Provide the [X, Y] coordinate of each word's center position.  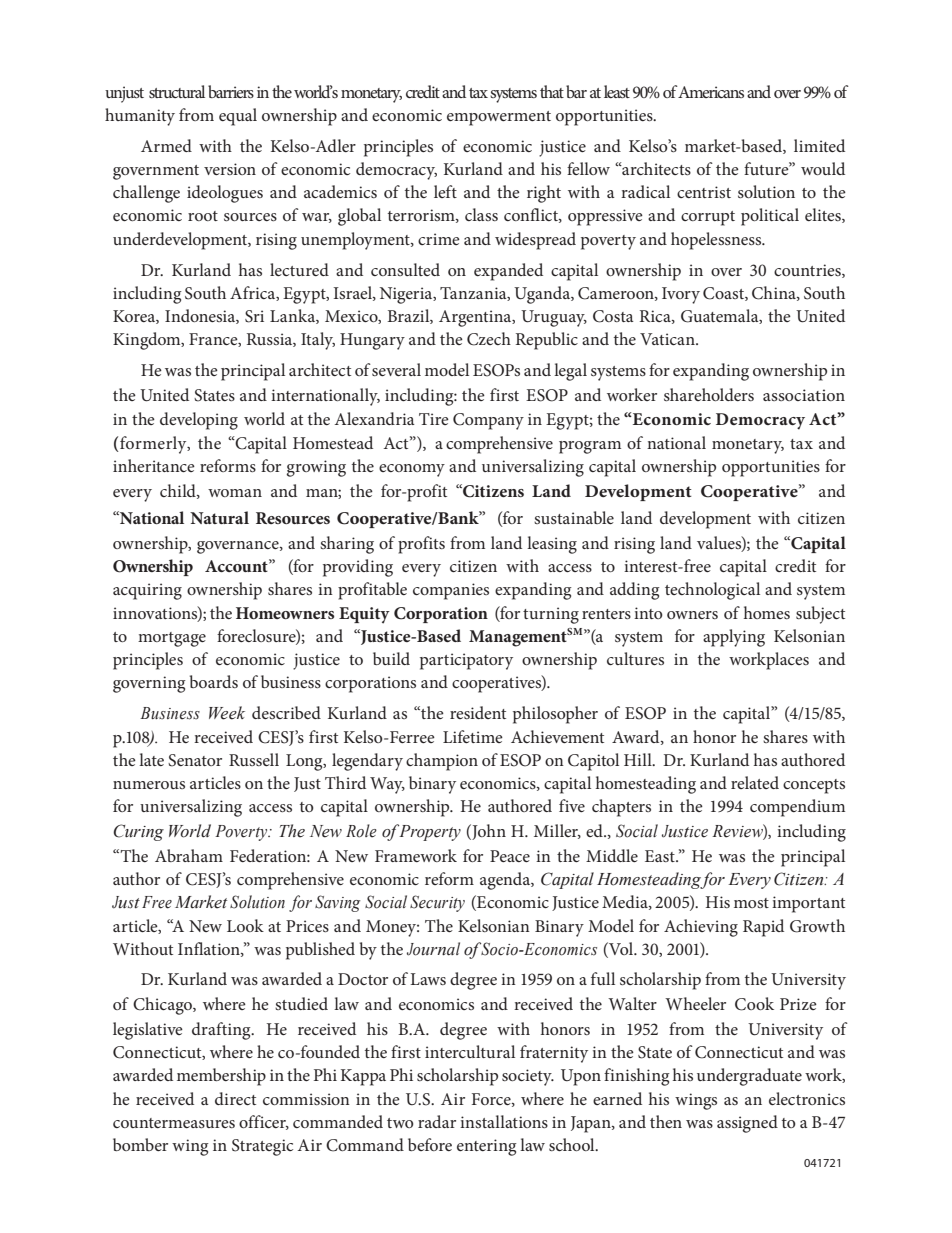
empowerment [499, 118]
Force [492, 1100]
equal [238, 117]
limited [819, 145]
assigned [747, 1124]
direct [235, 1098]
